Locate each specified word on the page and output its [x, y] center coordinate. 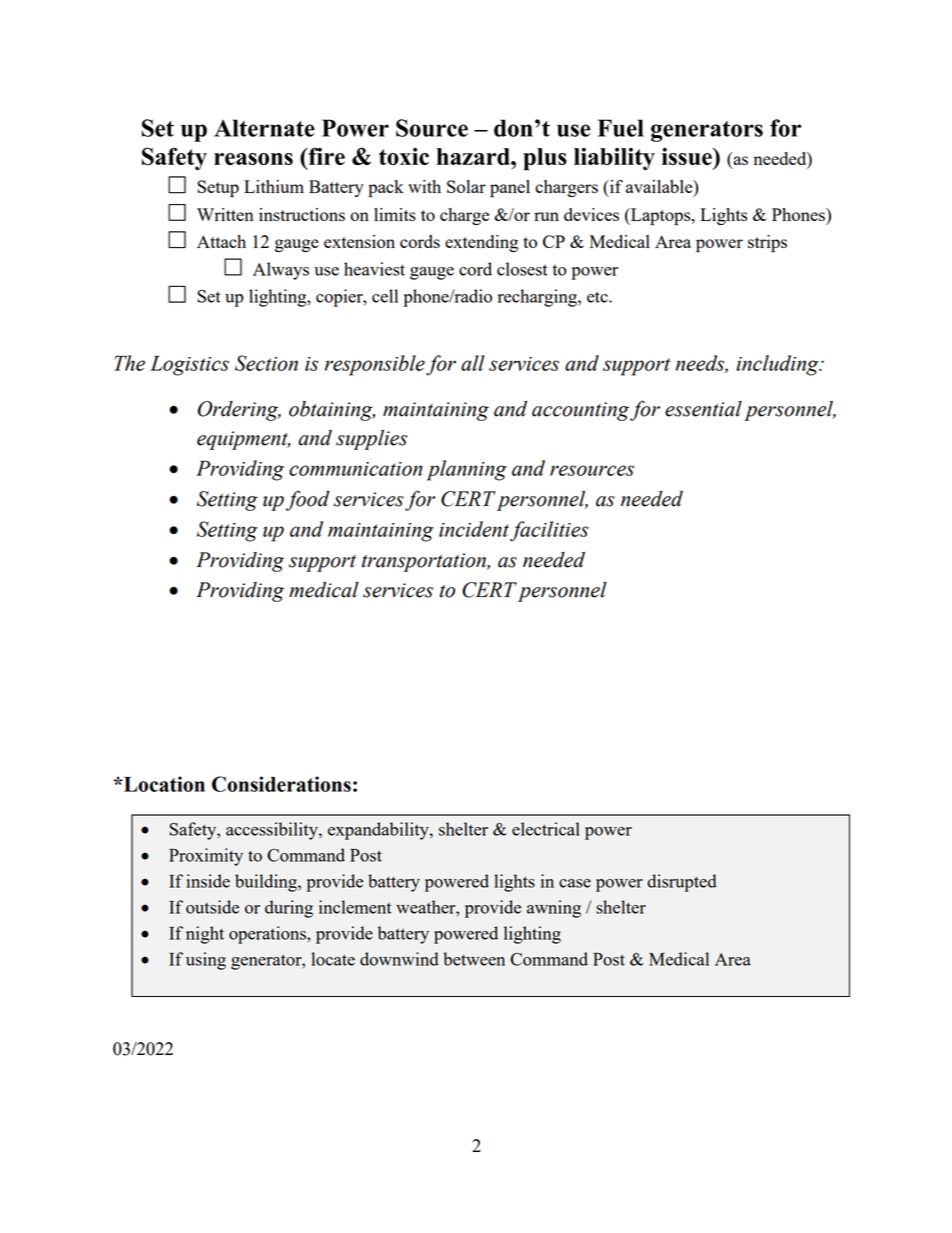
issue [688, 156]
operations [268, 935]
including [778, 365]
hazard [474, 156]
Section [266, 363]
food [308, 500]
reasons [253, 159]
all [473, 363]
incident [474, 529]
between [474, 959]
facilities [549, 531]
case [575, 883]
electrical [546, 829]
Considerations [281, 784]
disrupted [682, 883]
